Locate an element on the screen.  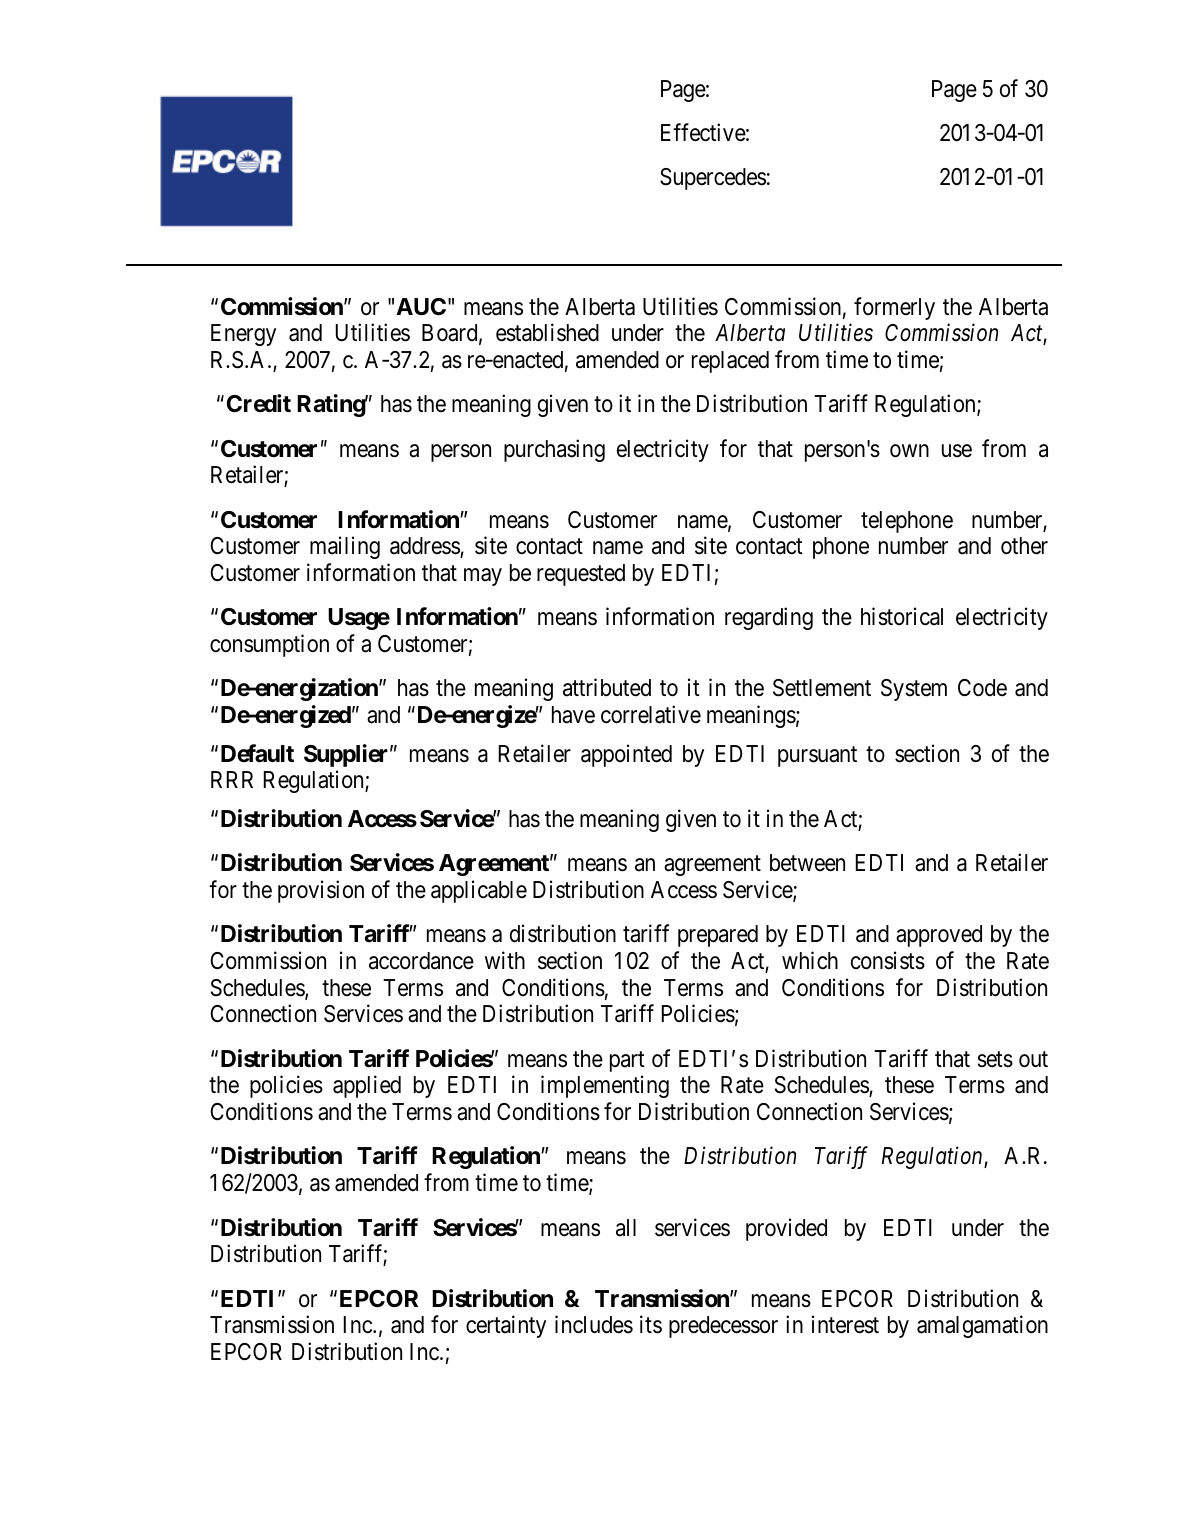
RRR is located at coordinates (232, 779).
